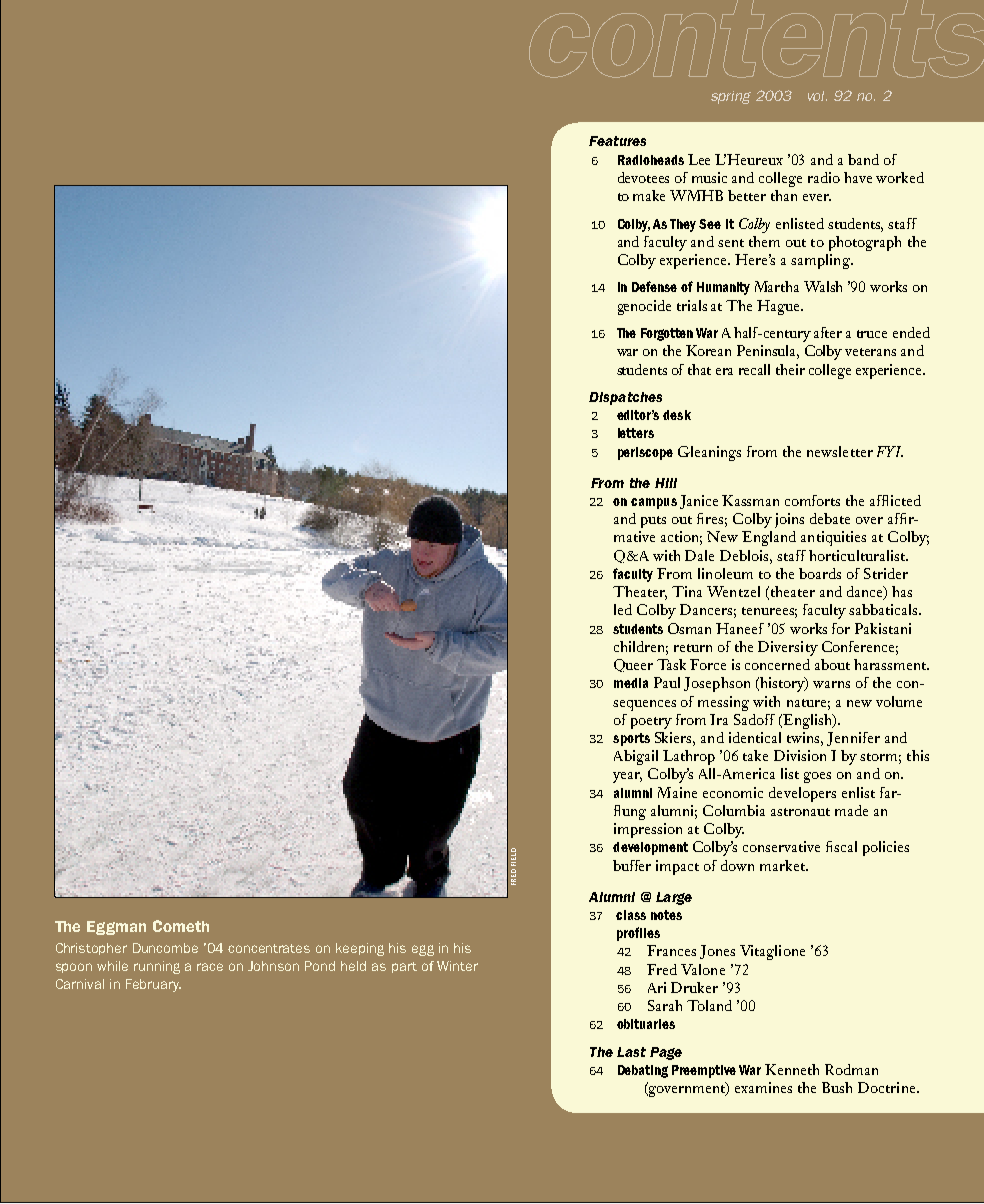 Image resolution: width=984 pixels, height=1204 pixels. Describe the element at coordinates (790, 369) in the screenshot. I see `their` at that location.
